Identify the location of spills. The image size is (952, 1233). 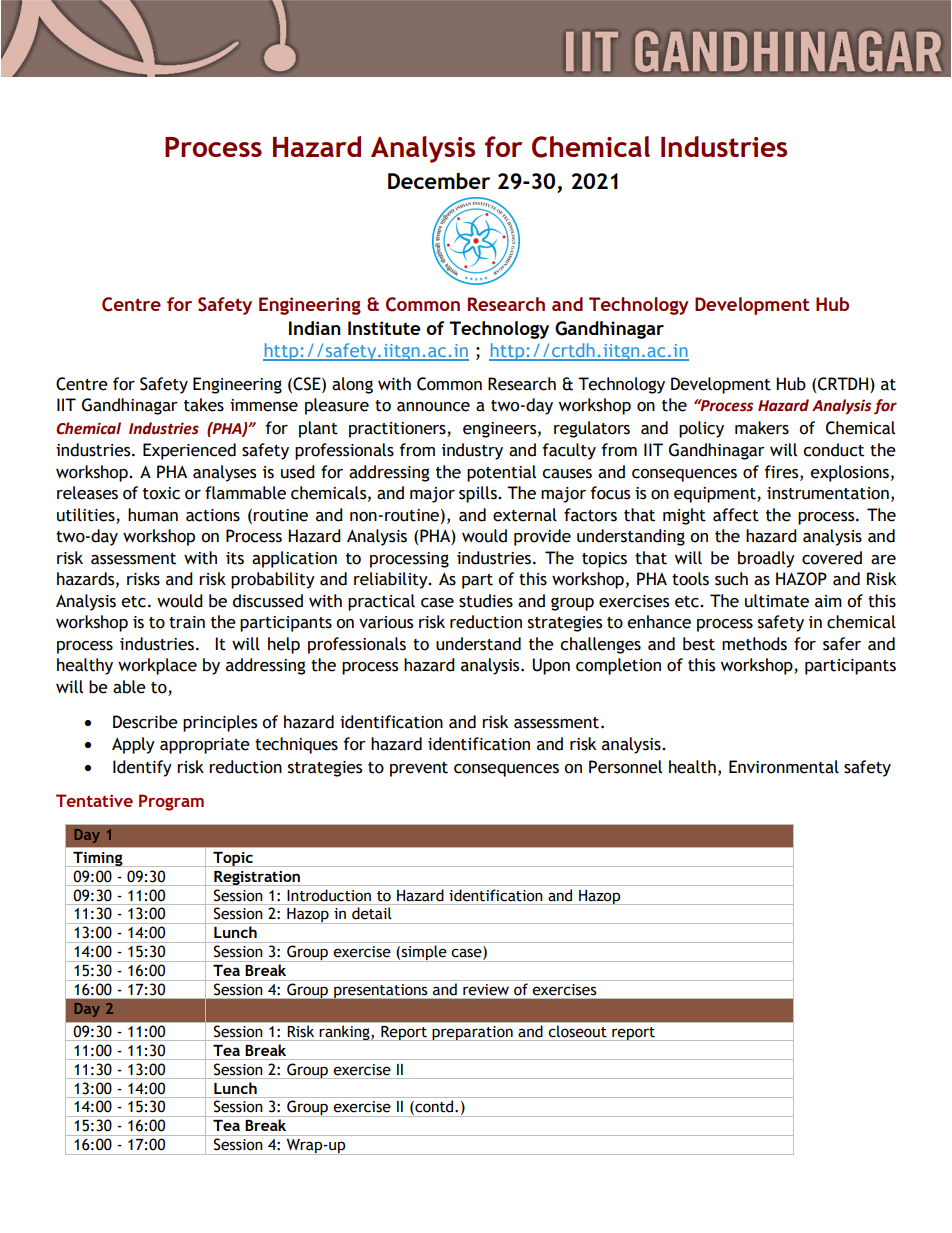
(479, 494).
